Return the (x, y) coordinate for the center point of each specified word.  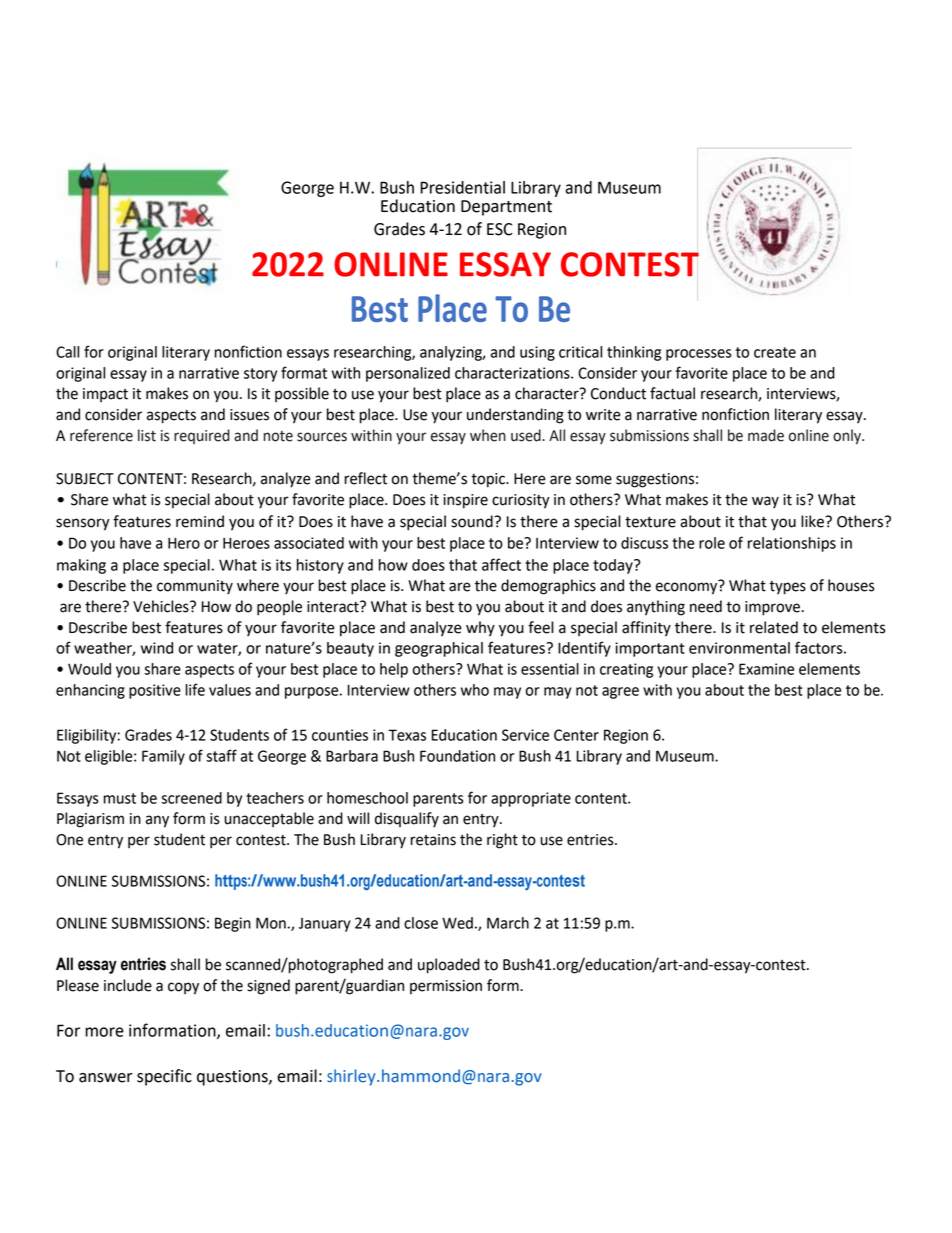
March (508, 923)
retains (433, 840)
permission (446, 987)
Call (67, 352)
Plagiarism (90, 820)
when (488, 435)
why (480, 629)
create (775, 352)
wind (157, 648)
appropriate (531, 799)
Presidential (462, 187)
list (147, 435)
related (774, 627)
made (766, 435)
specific (164, 1077)
